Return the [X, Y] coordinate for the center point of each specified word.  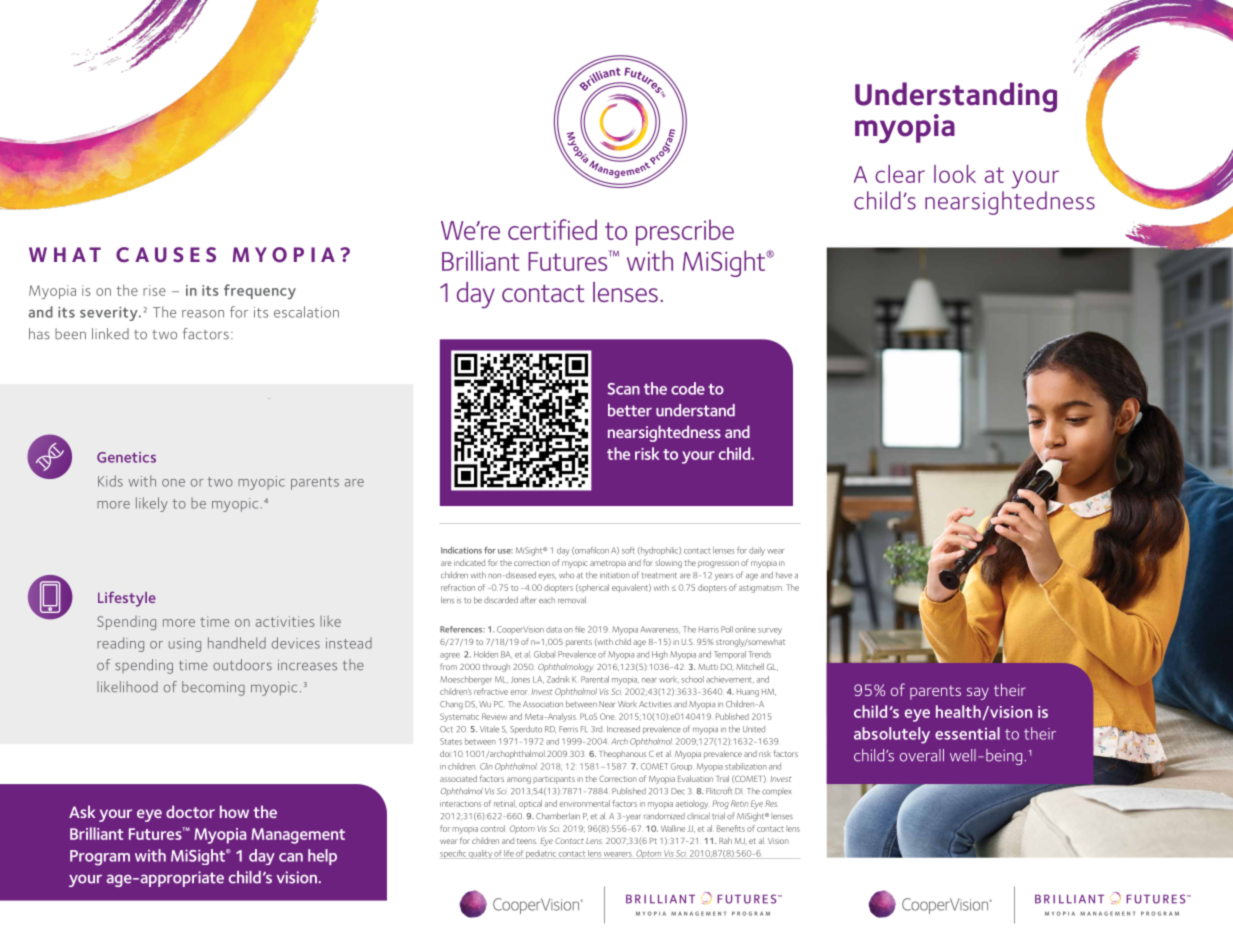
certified [552, 229]
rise [154, 290]
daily [757, 551]
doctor [190, 811]
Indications [461, 550]
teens [526, 841]
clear [900, 174]
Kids [110, 481]
